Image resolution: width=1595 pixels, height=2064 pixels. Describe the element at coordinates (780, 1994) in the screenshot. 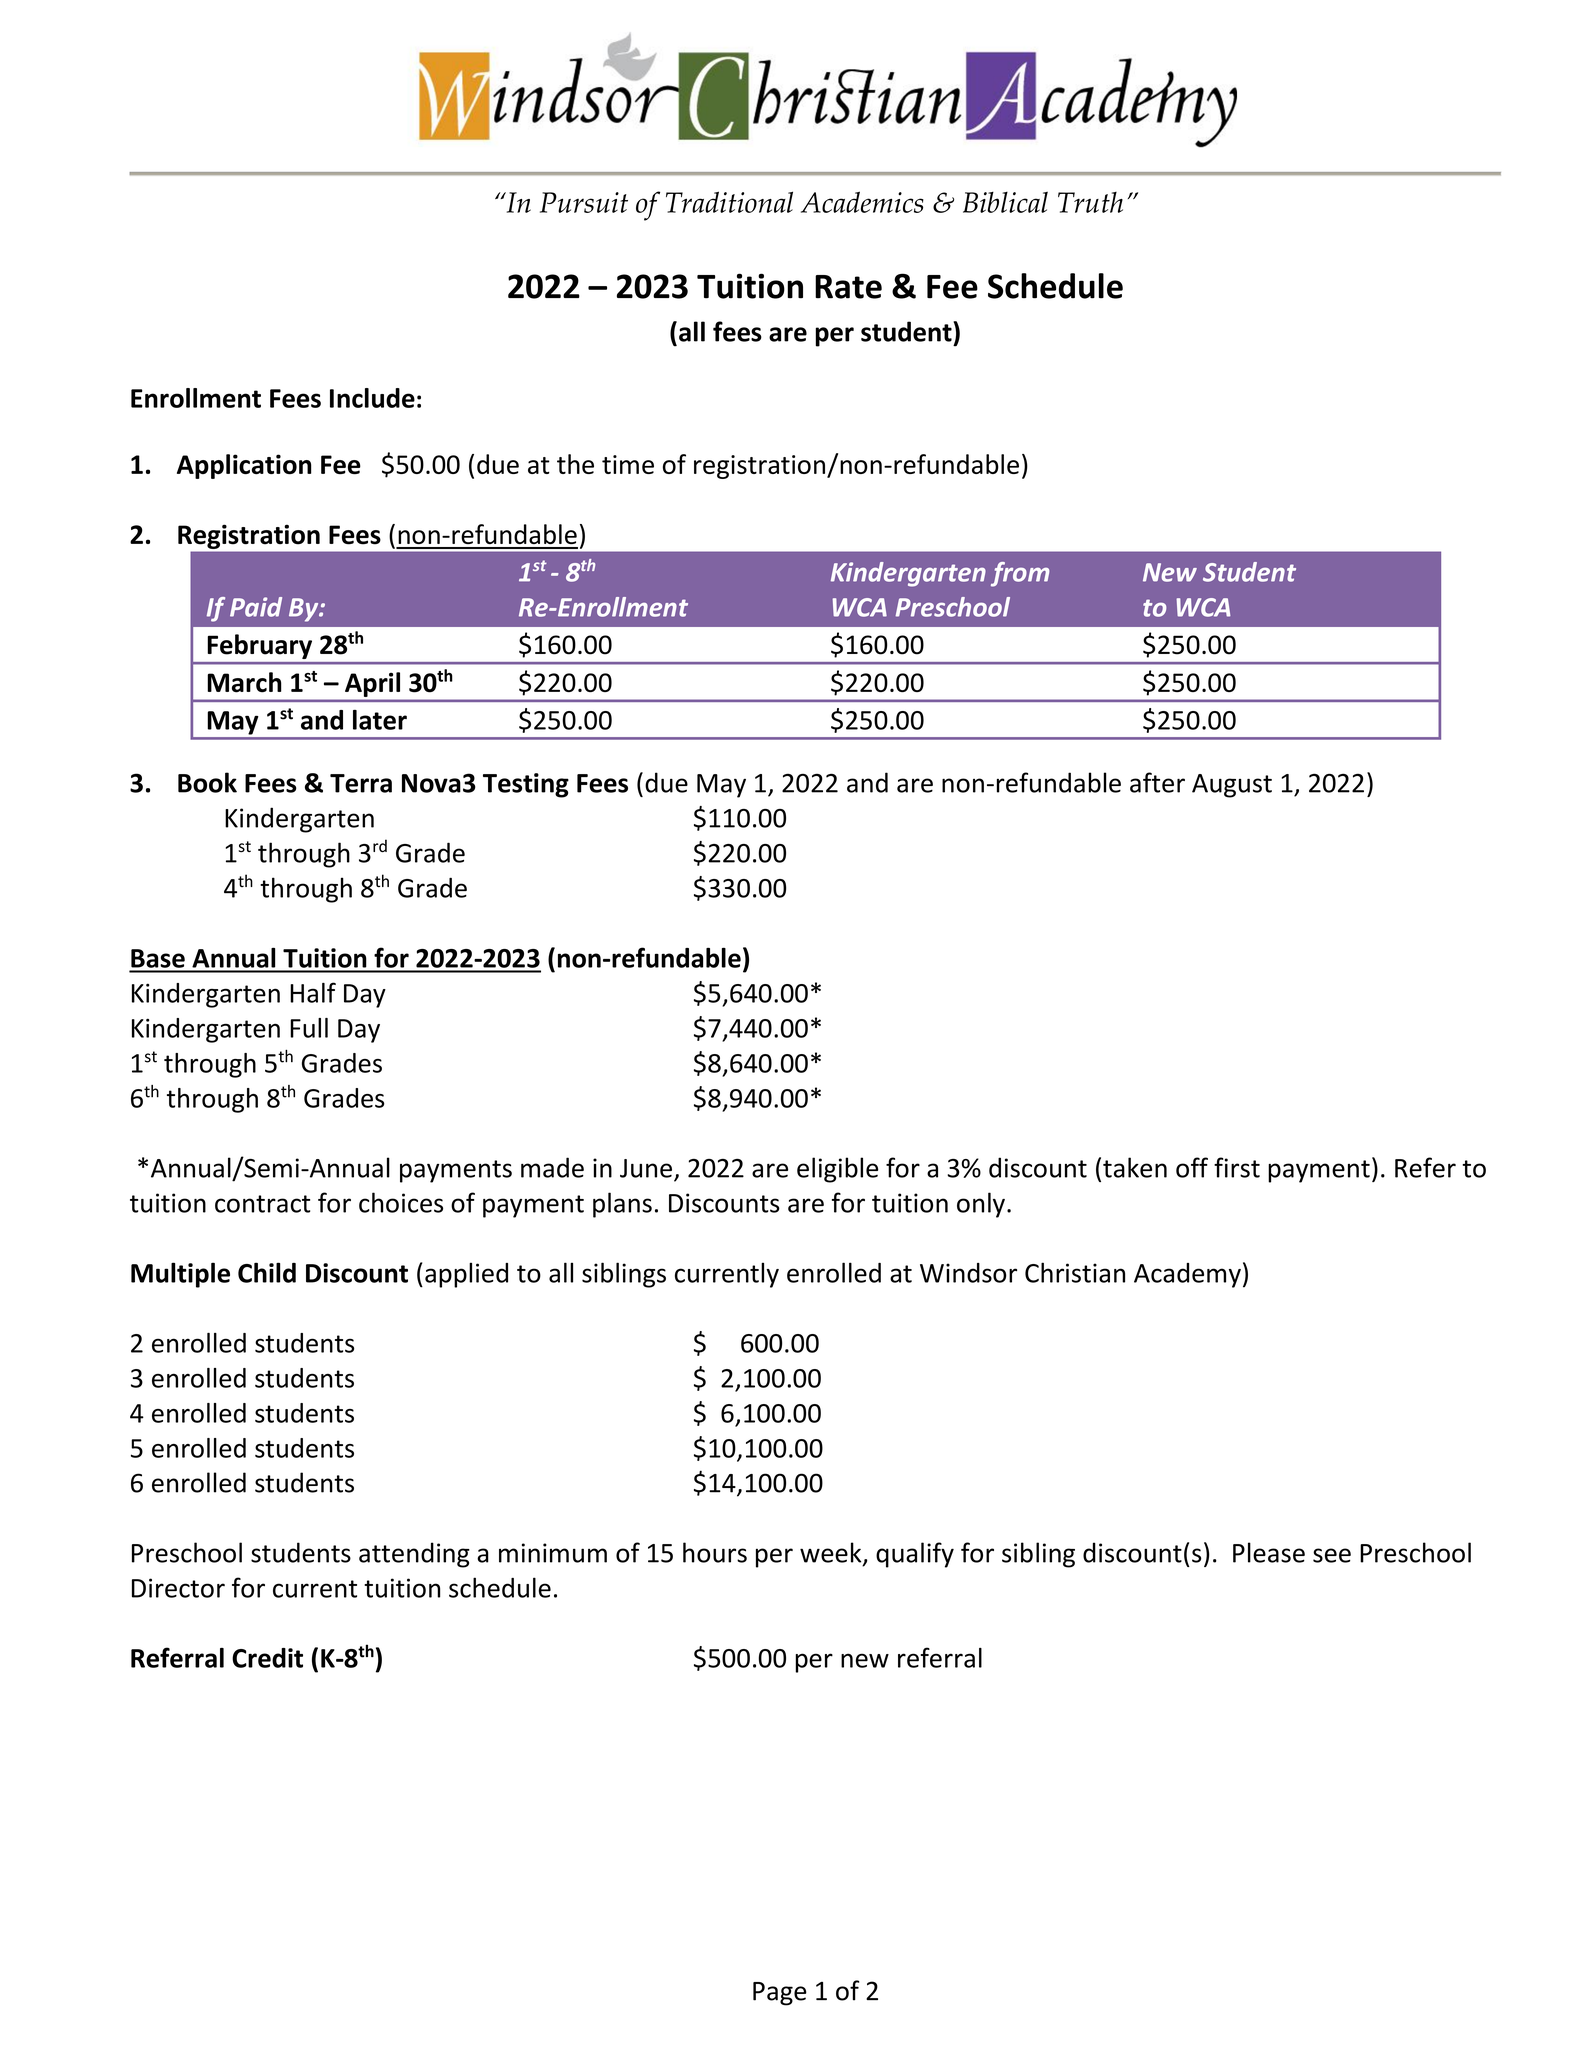

I see `Page` at that location.
